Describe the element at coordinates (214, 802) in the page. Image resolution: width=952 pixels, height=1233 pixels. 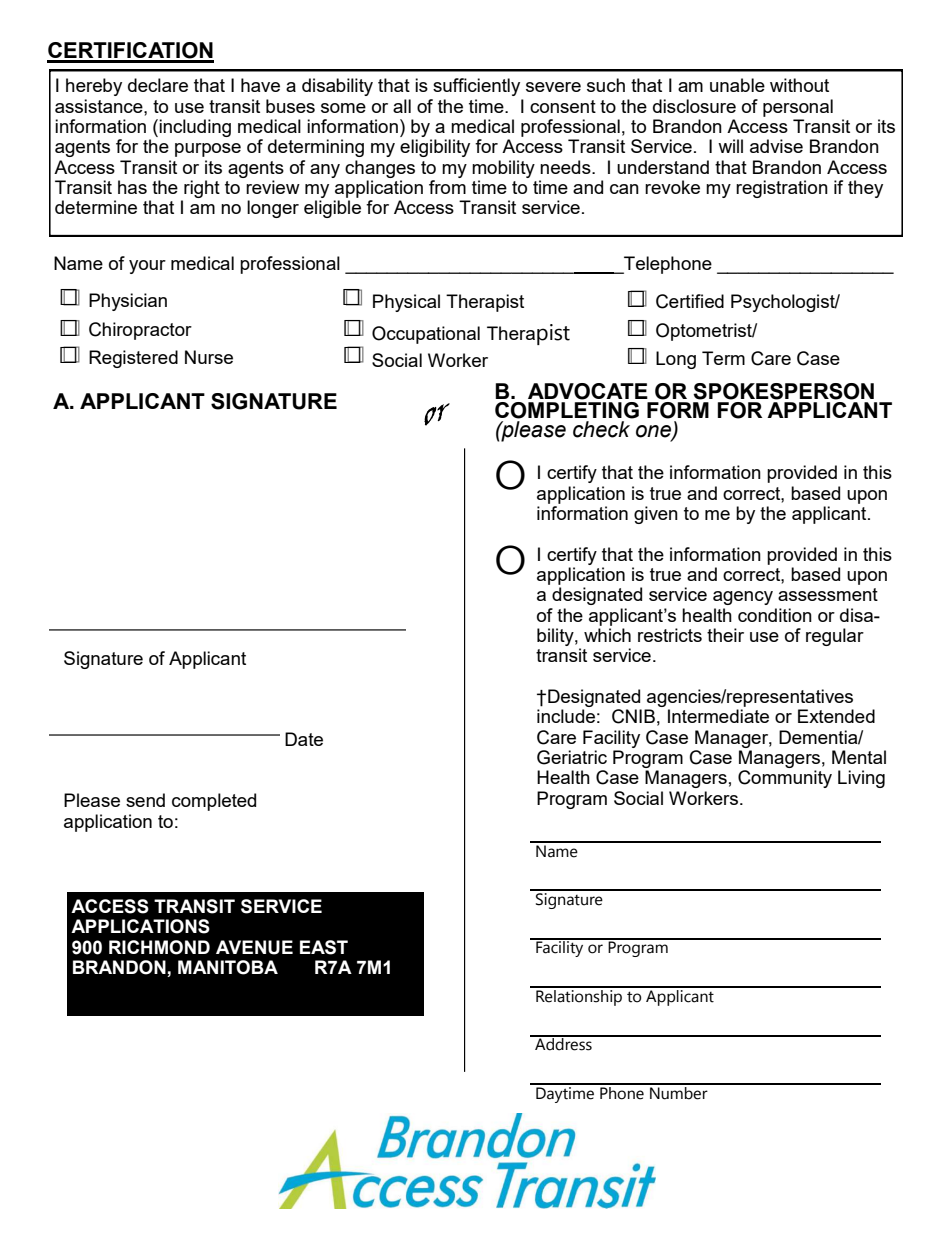
I see `completed` at that location.
